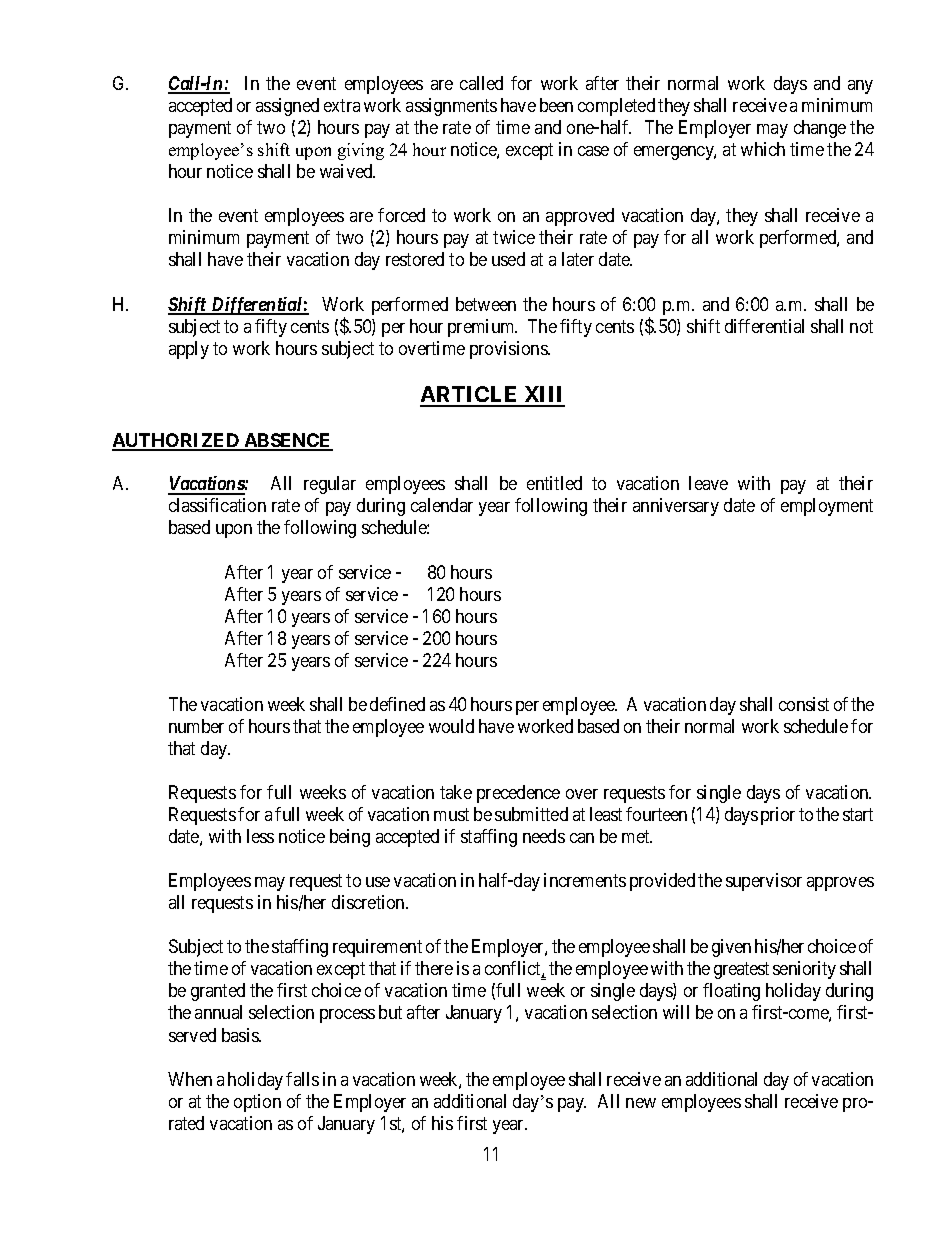 The height and width of the screenshot is (1233, 952). Describe the element at coordinates (287, 107) in the screenshot. I see `assigned` at that location.
